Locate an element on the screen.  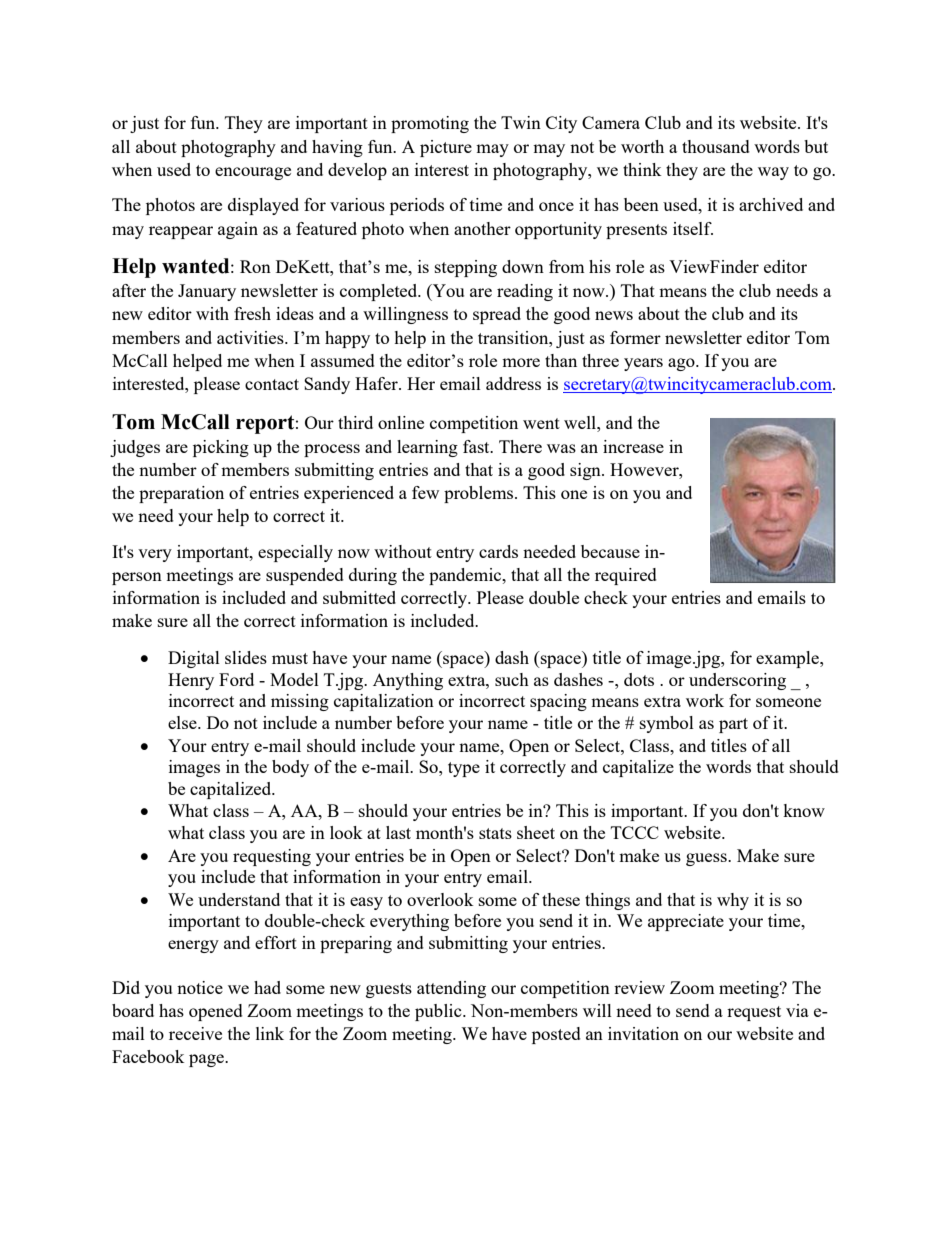
picture is located at coordinates (446, 148).
